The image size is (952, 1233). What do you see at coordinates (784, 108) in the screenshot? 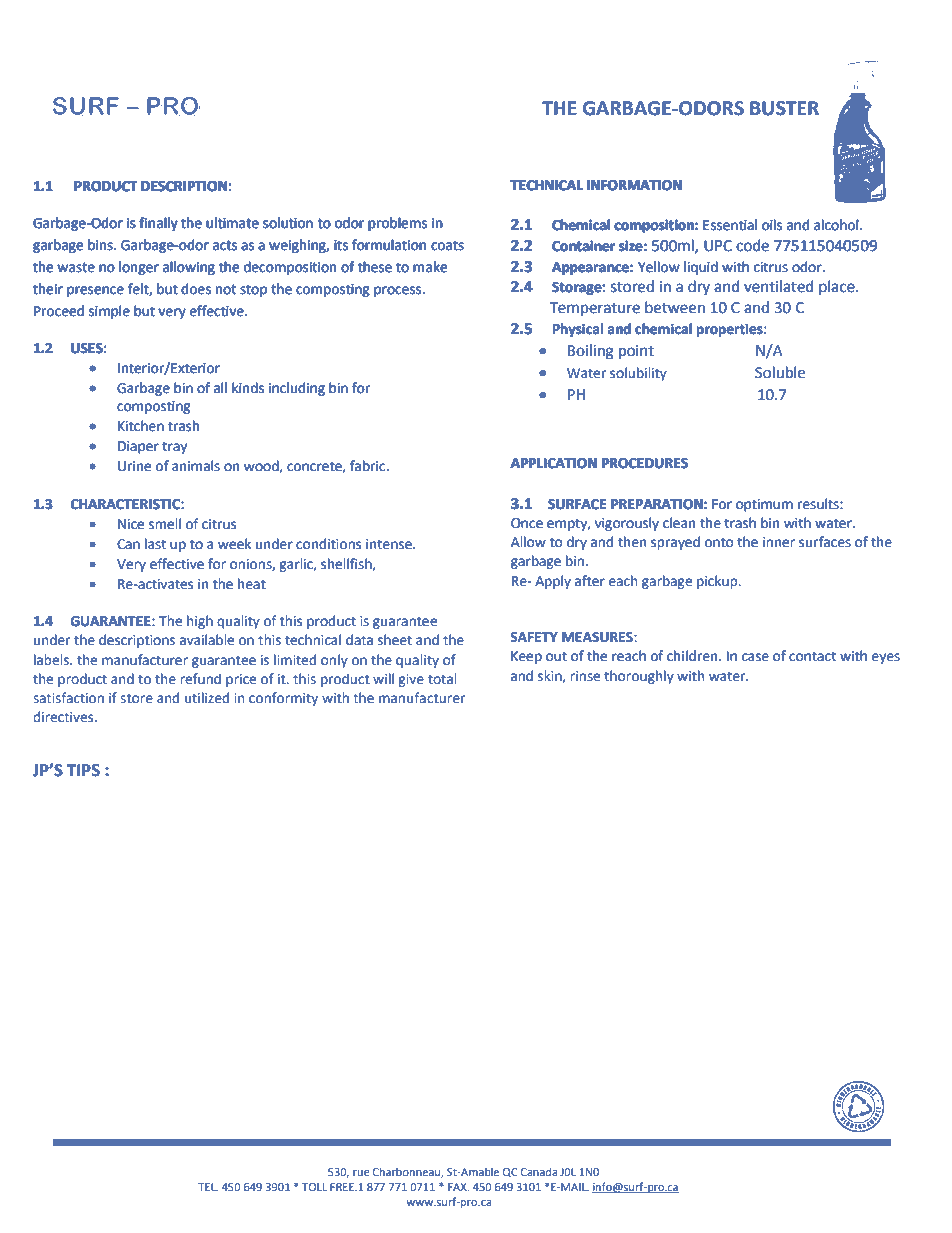
I see `BUSTER` at bounding box center [784, 108].
